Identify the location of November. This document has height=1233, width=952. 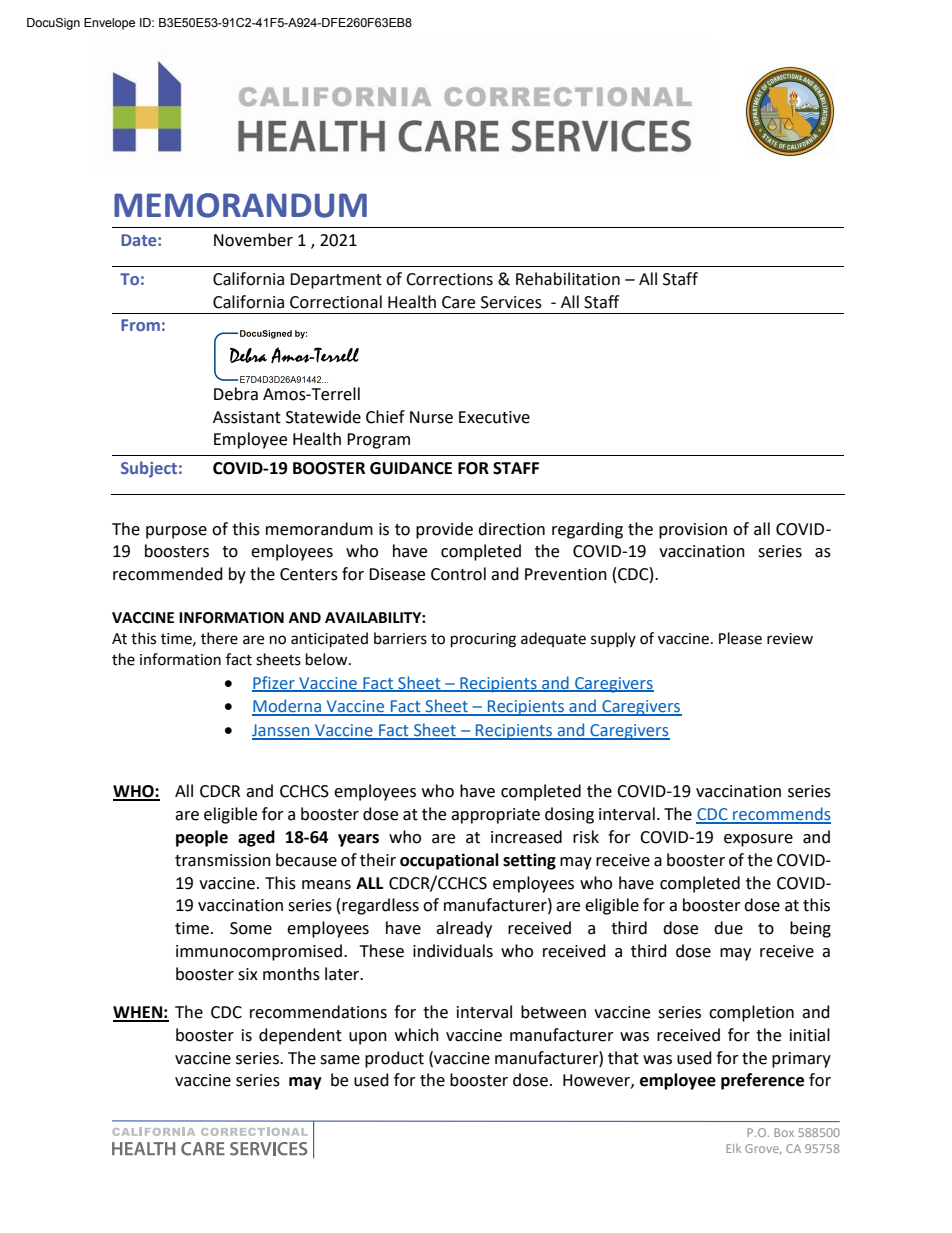
(253, 240).
